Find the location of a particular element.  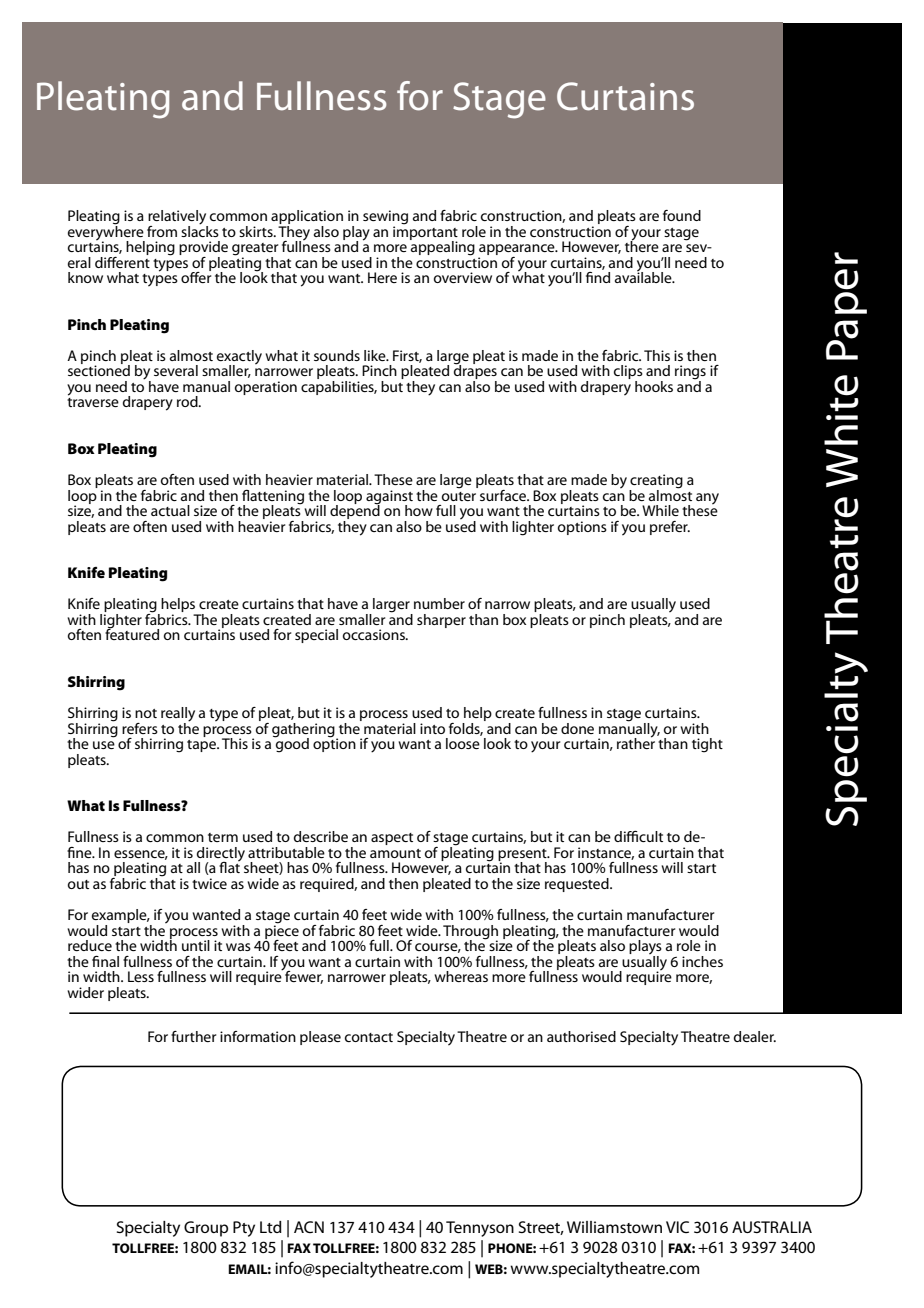

outer is located at coordinates (459, 496).
